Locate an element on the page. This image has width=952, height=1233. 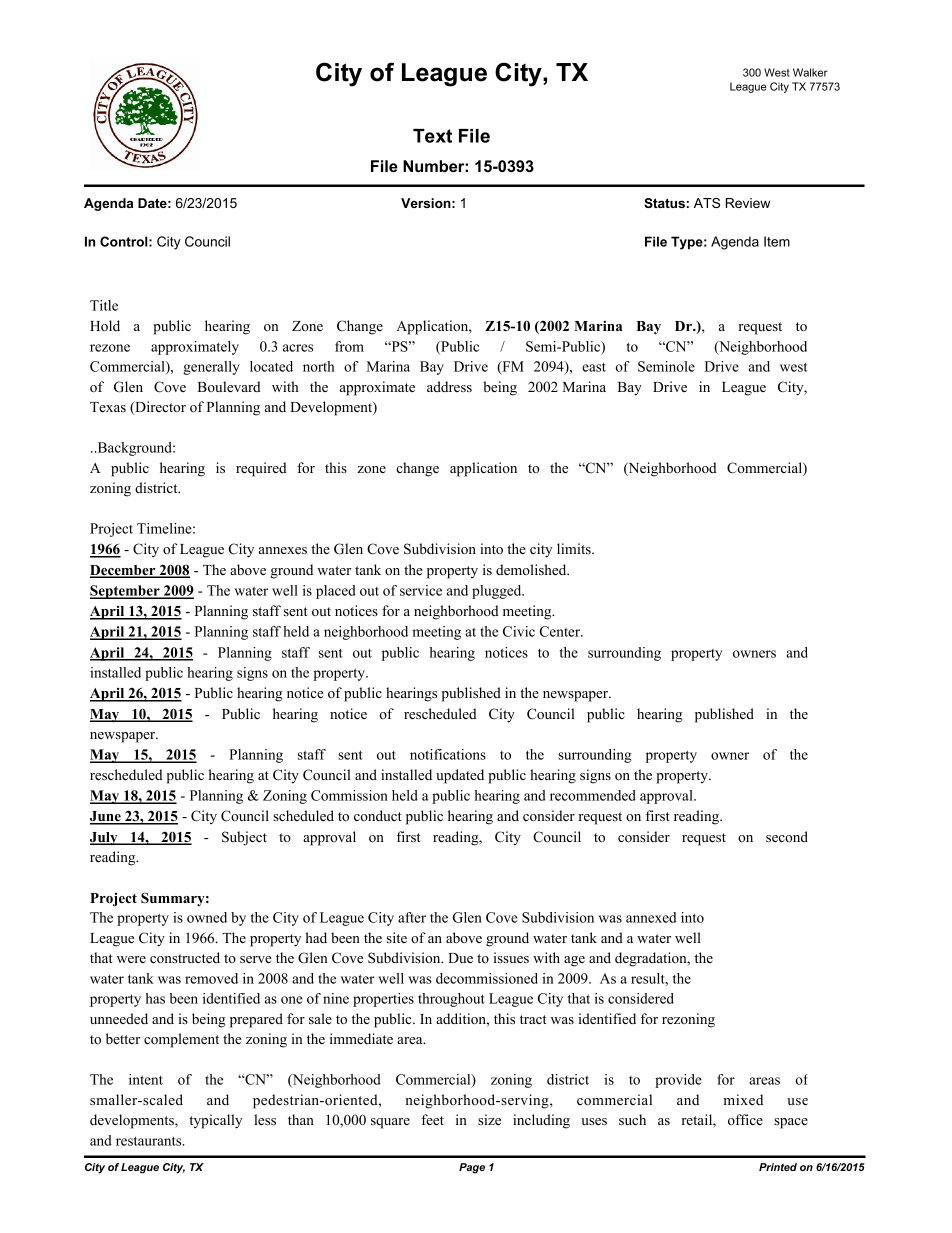
feet is located at coordinates (432, 1119).
